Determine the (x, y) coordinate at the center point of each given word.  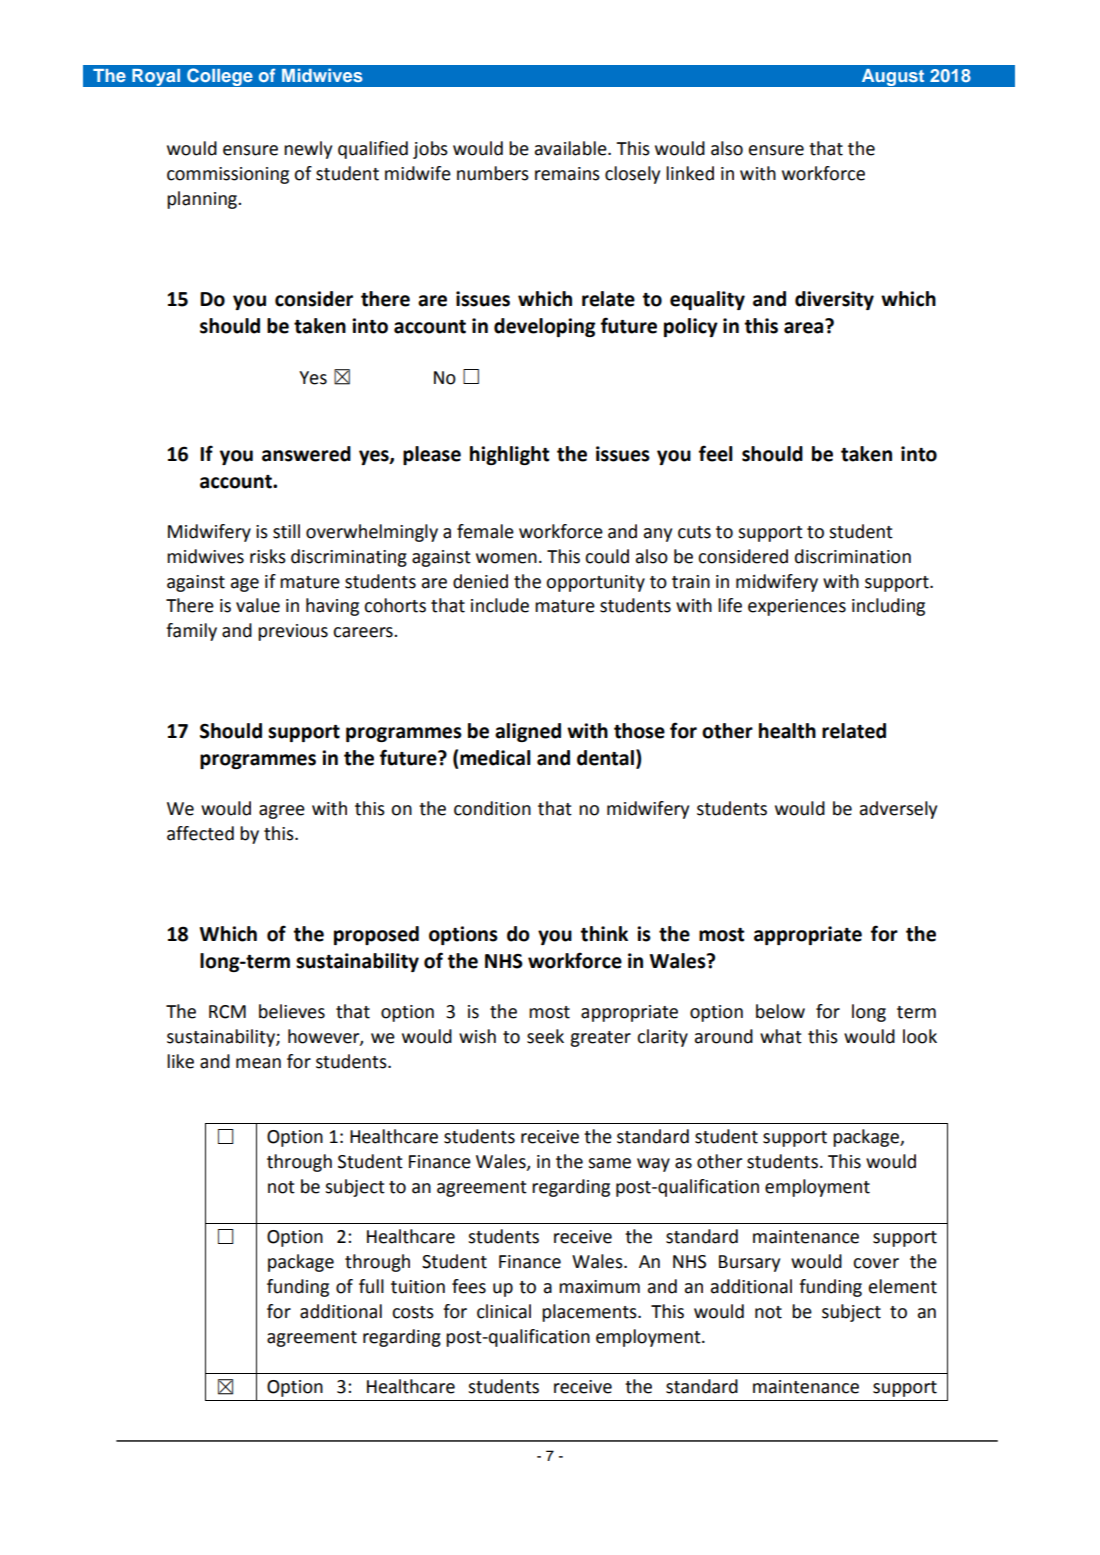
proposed (376, 935)
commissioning (228, 175)
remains (567, 174)
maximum (599, 1287)
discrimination (853, 556)
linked (690, 173)
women (506, 558)
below (780, 1011)
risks (268, 556)
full (371, 1286)
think (604, 934)
